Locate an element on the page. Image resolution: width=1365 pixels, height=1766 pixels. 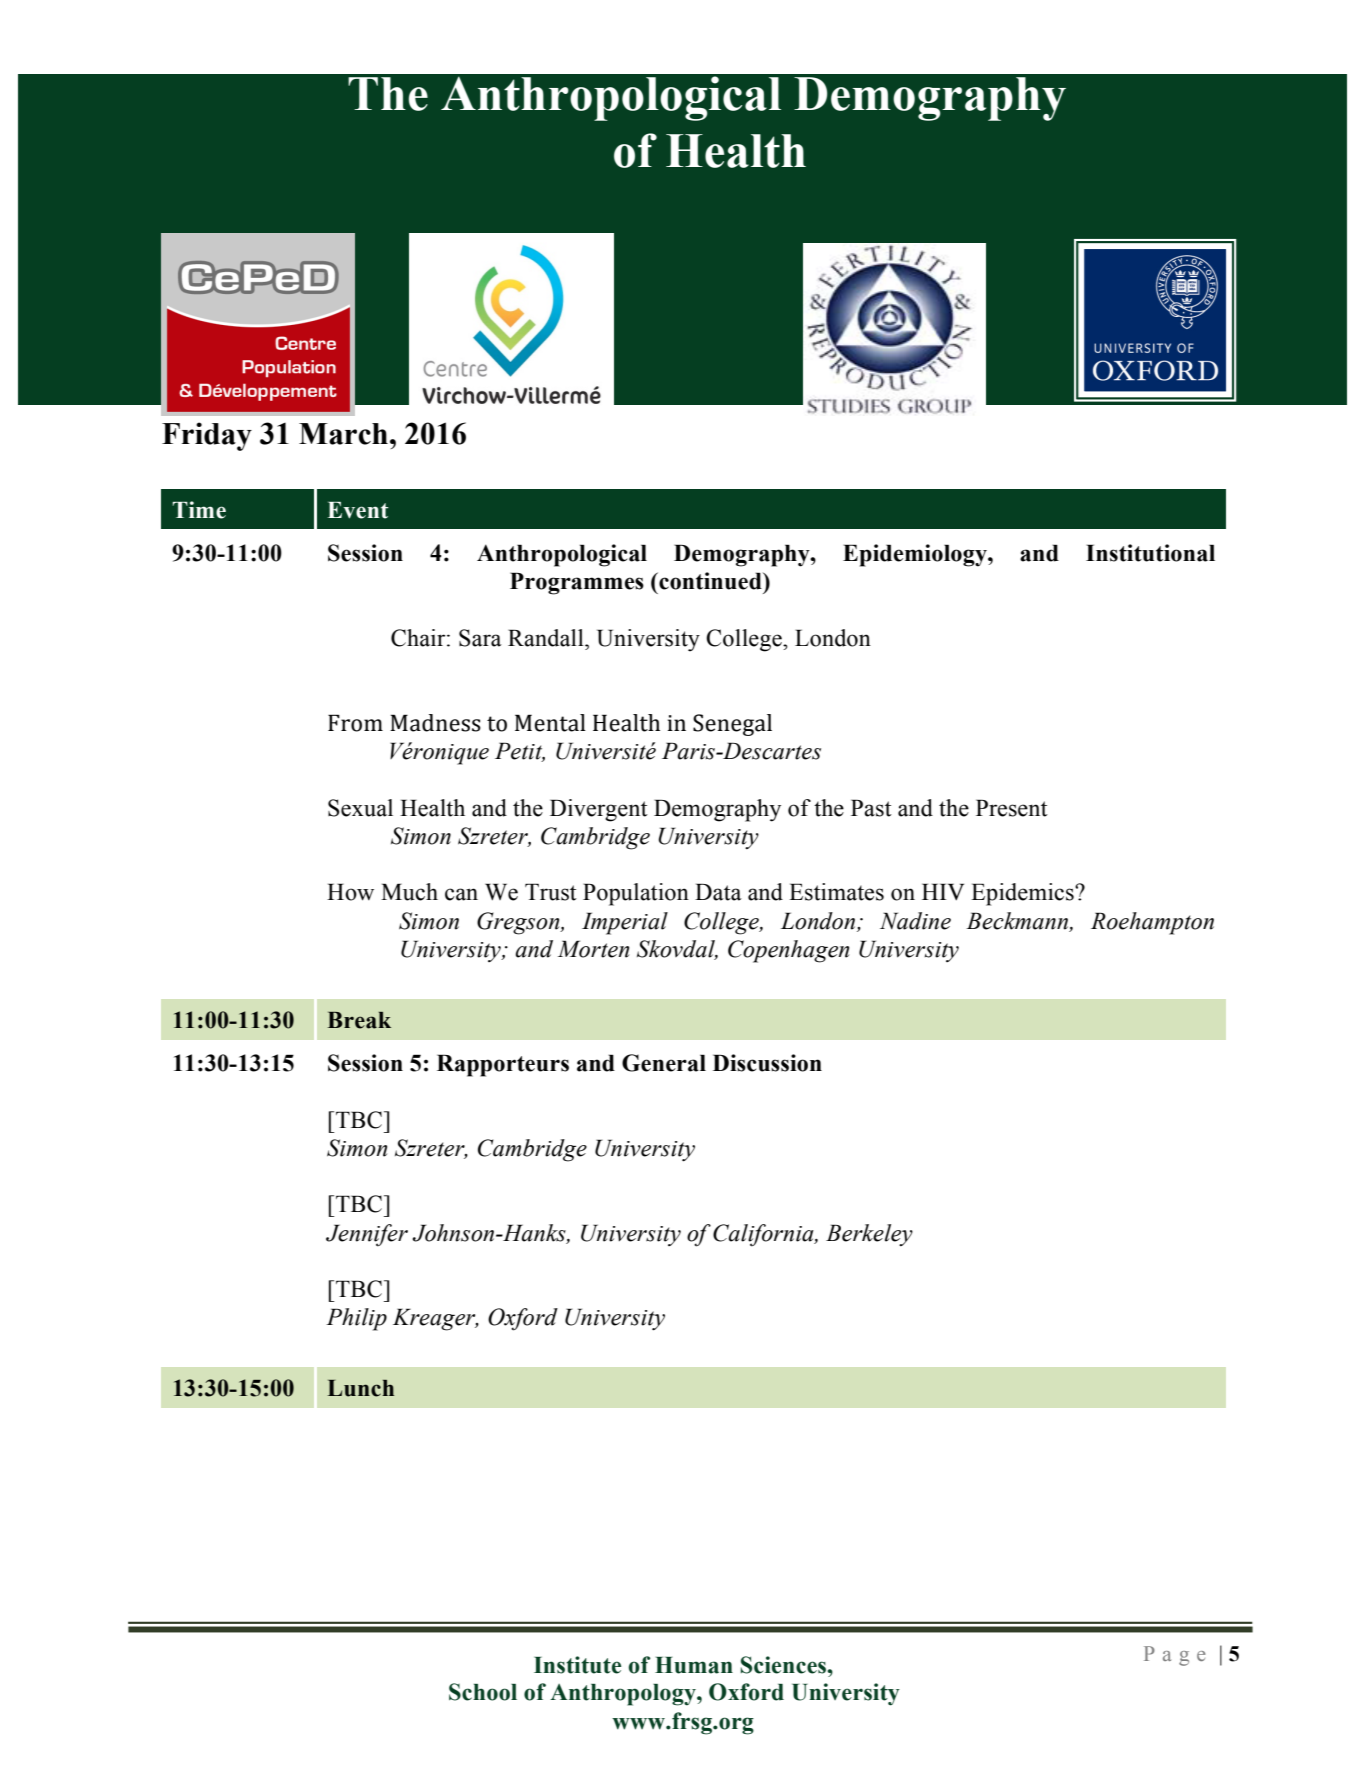
Jennifer is located at coordinates (367, 1235).
